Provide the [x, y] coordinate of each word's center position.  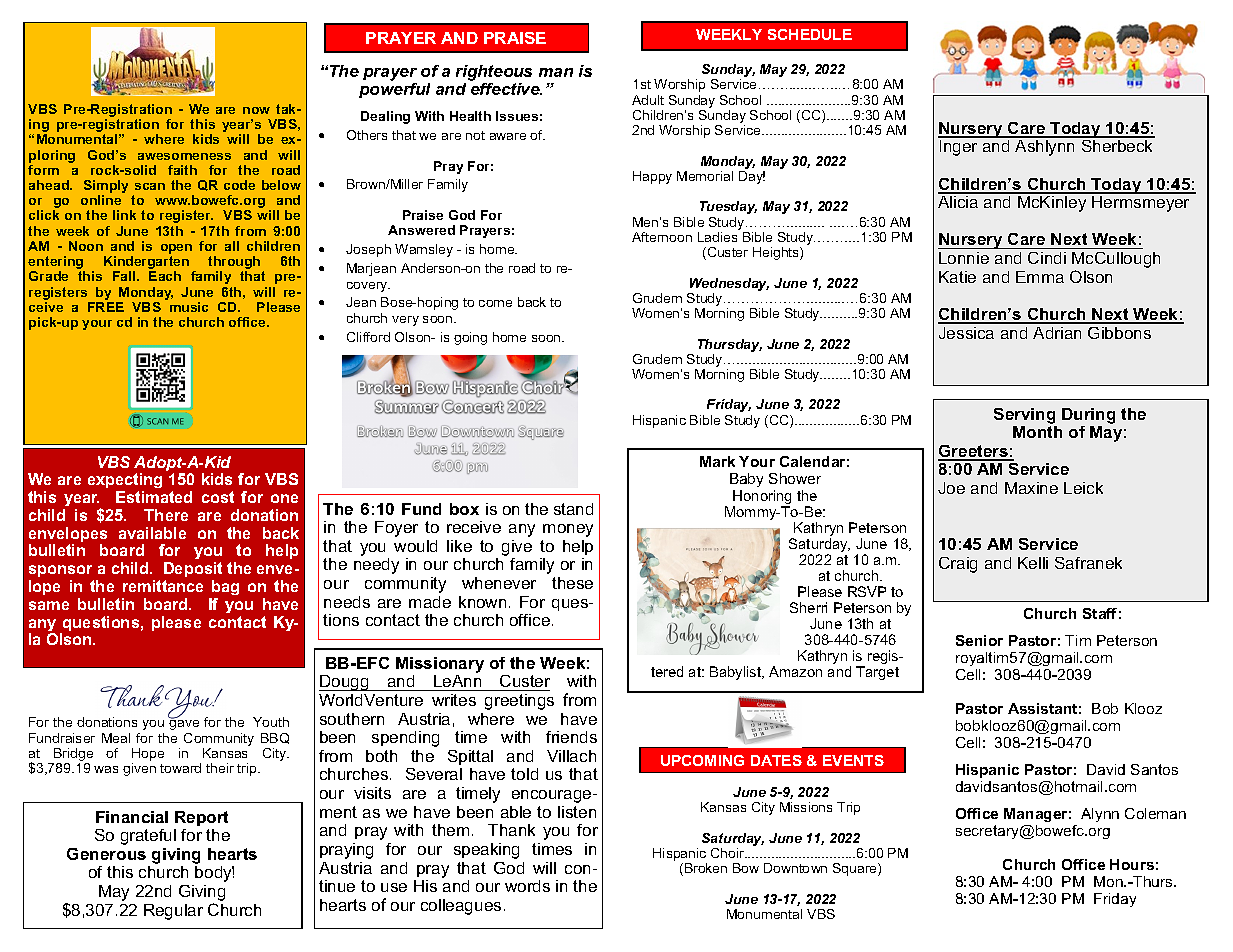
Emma [1040, 277]
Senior [979, 640]
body [214, 874]
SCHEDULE [810, 34]
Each [165, 276]
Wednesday [729, 284]
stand [573, 509]
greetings [519, 702]
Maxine [1031, 488]
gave [184, 724]
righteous [494, 73]
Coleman [1155, 813]
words [527, 886]
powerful [394, 90]
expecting [125, 482]
